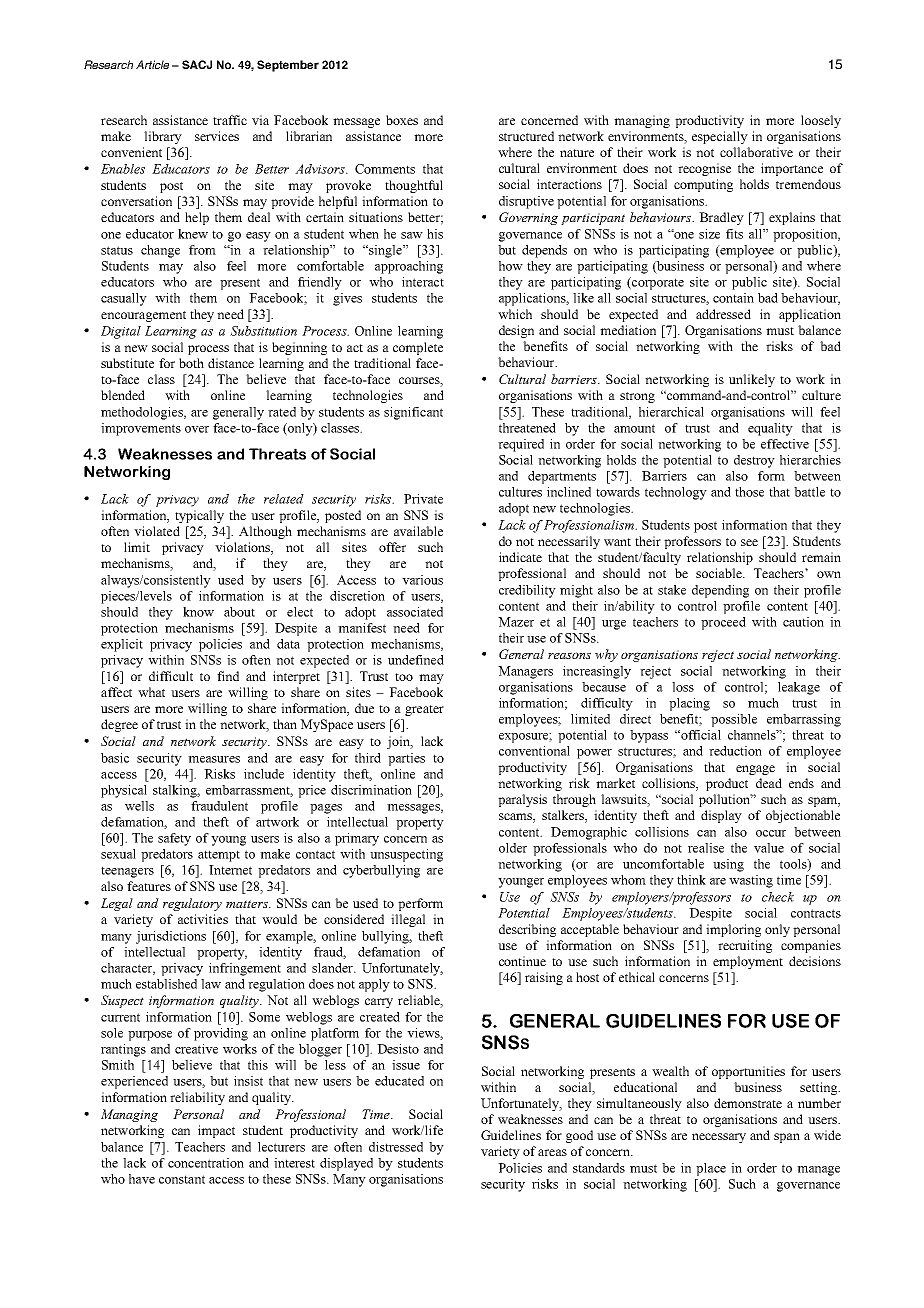 The width and height of the screenshot is (924, 1308). Describe the element at coordinates (198, 612) in the screenshot. I see `know` at that location.
